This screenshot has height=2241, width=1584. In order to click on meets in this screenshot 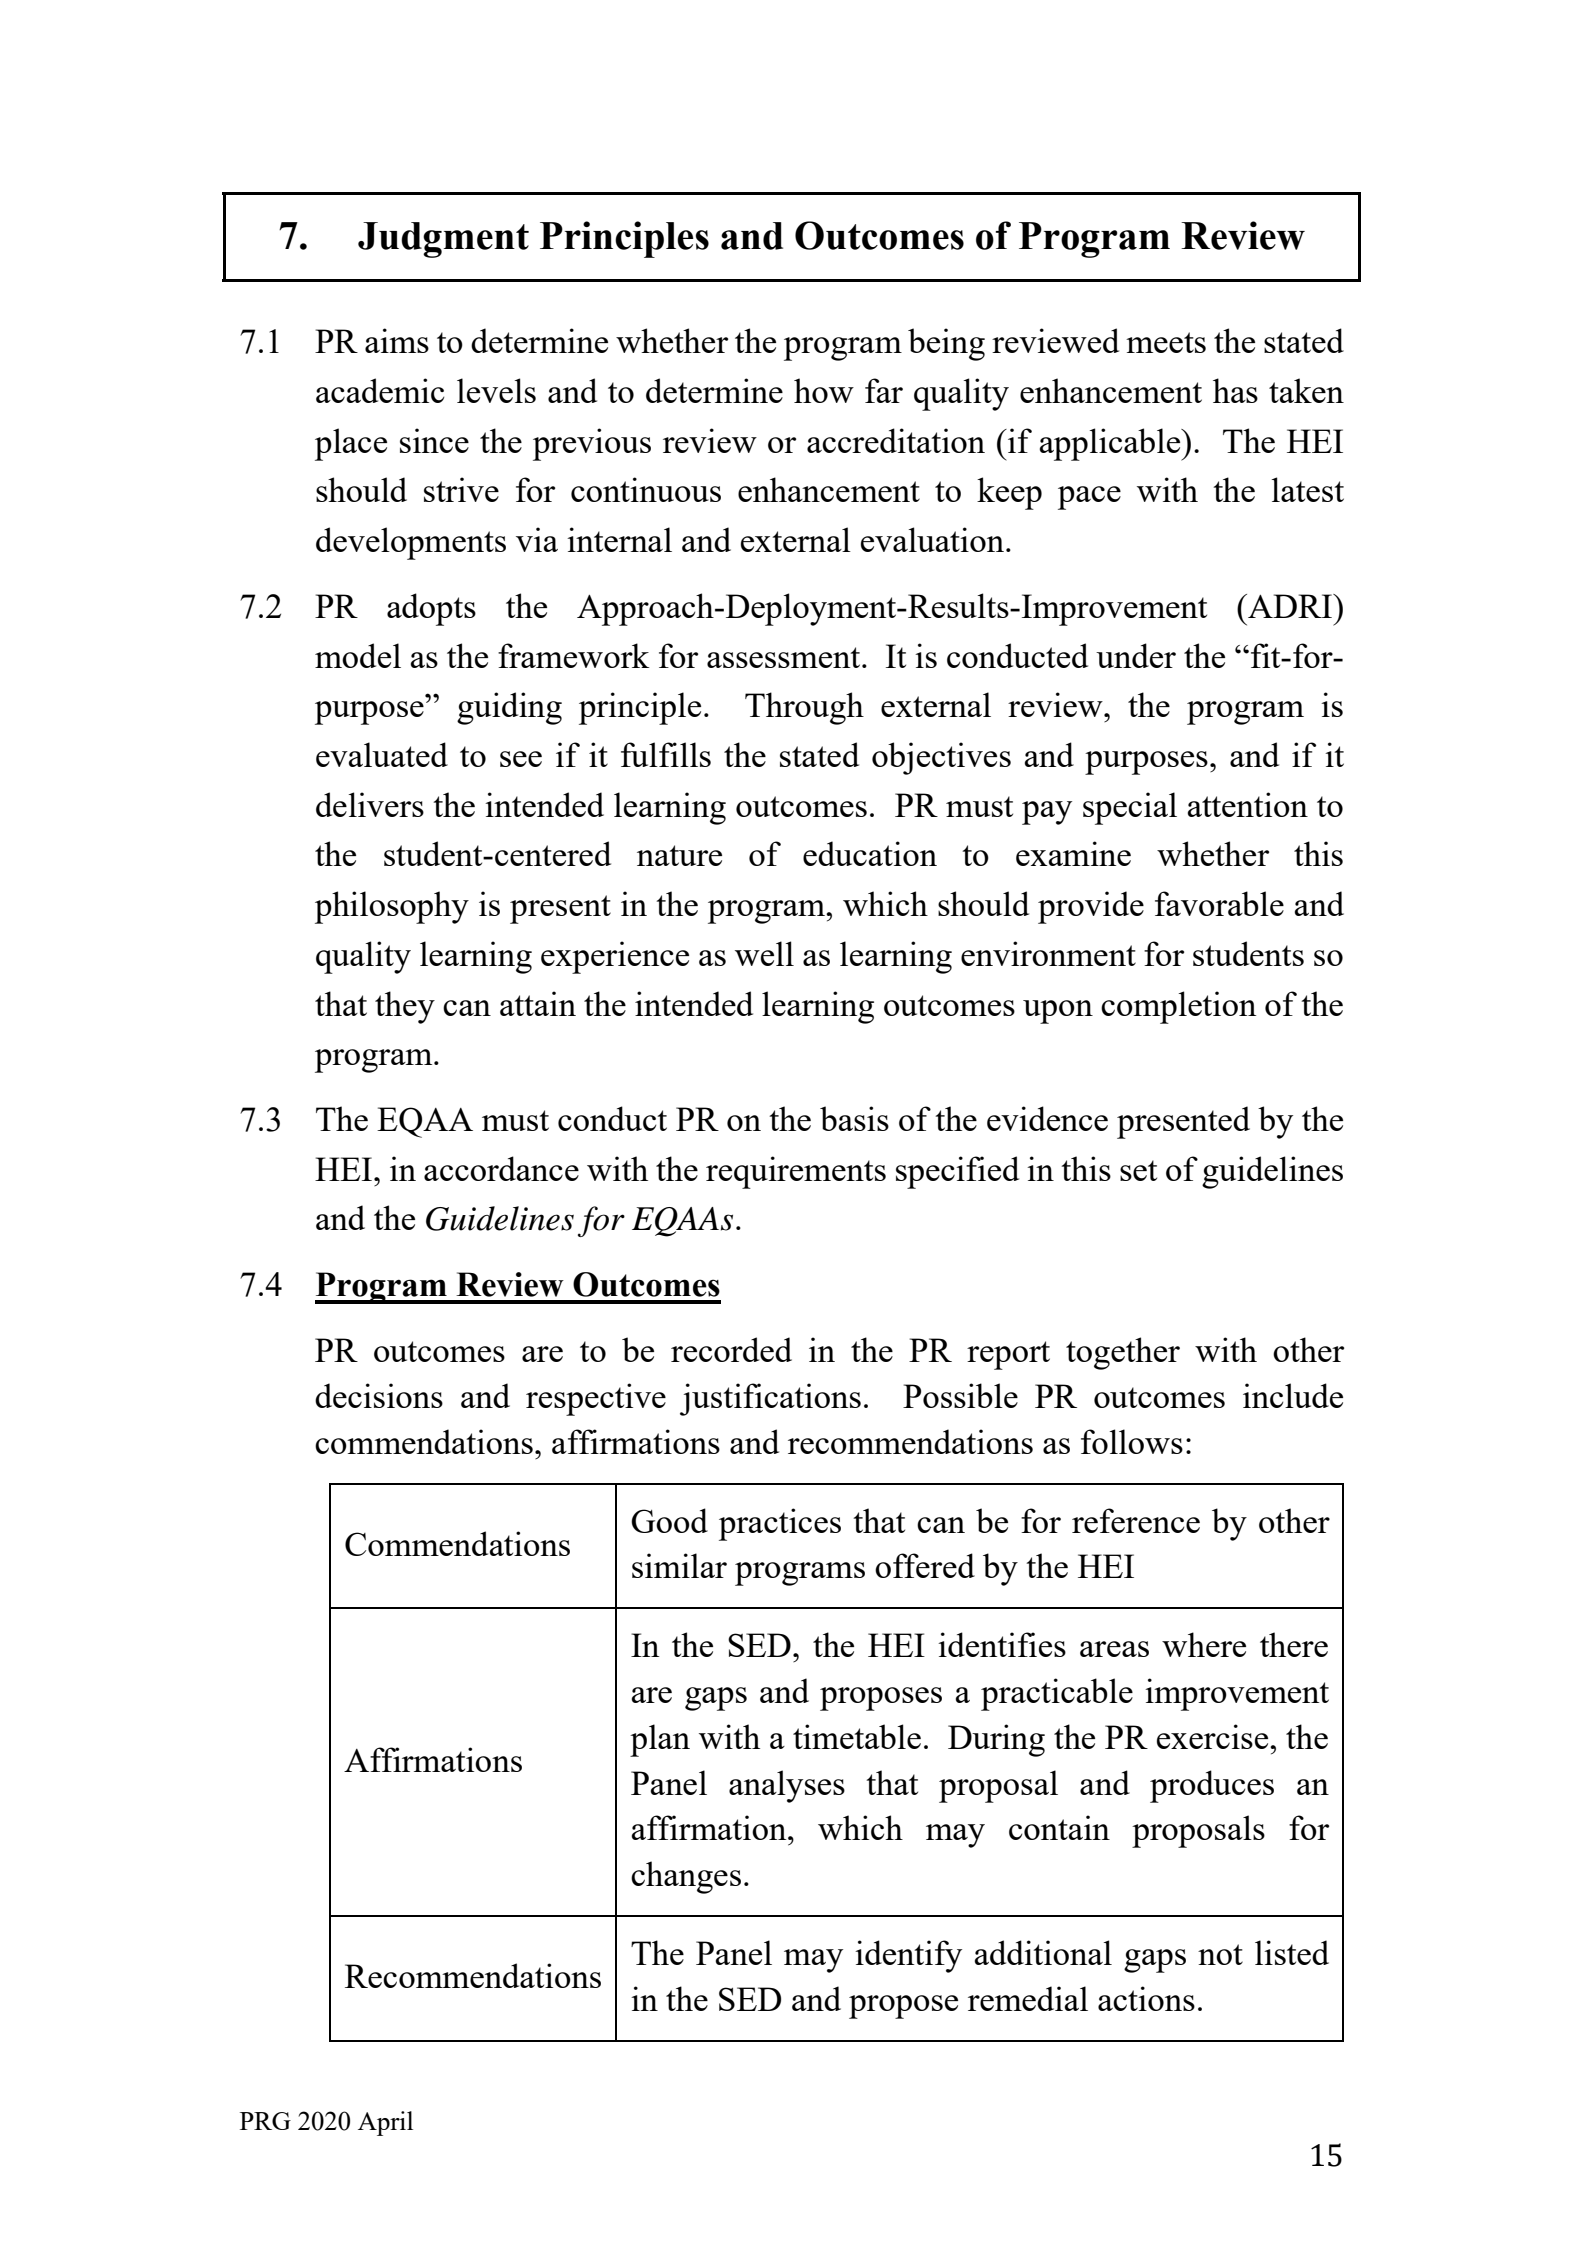, I will do `click(1166, 342)`.
